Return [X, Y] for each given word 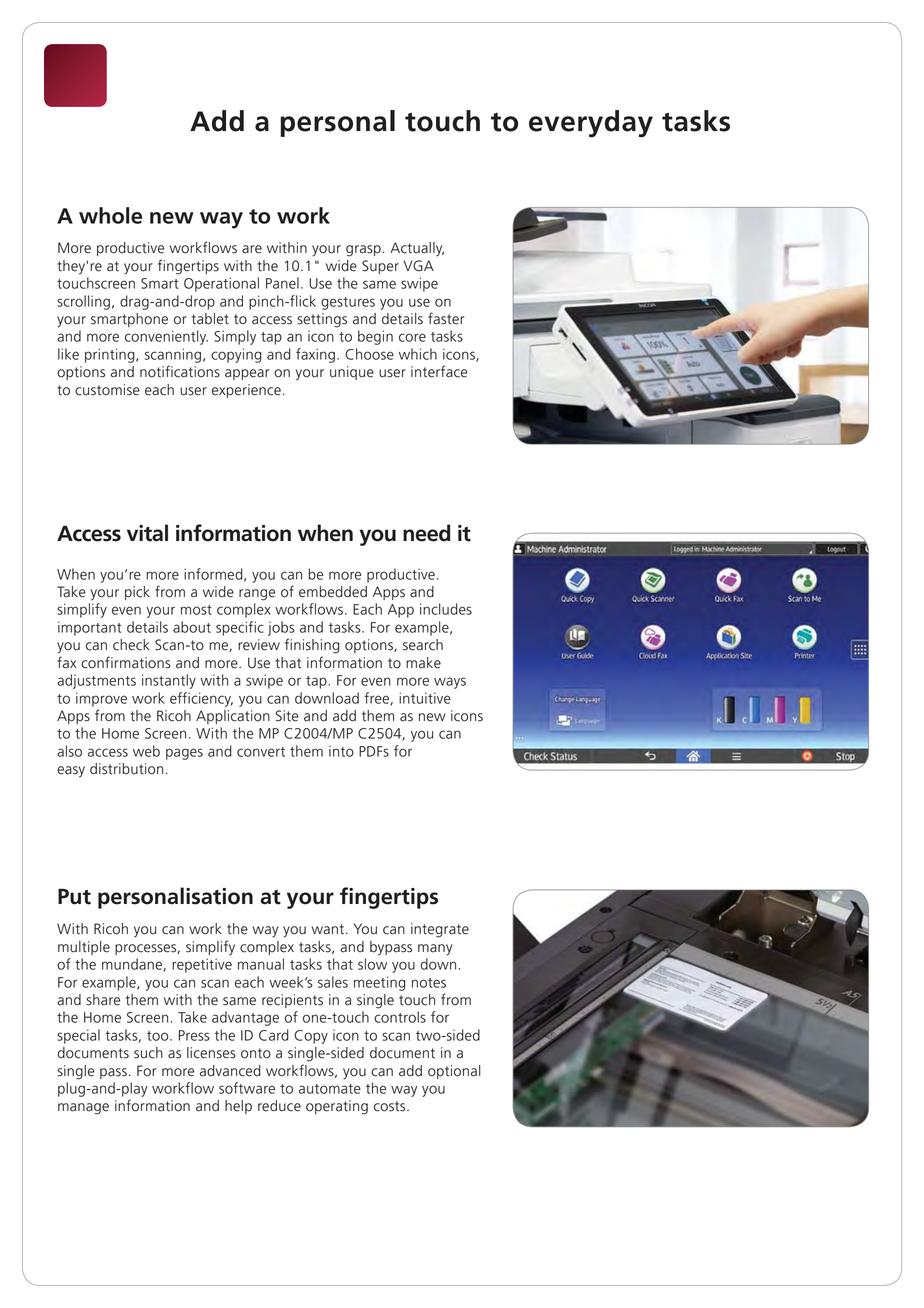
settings [322, 320]
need [426, 533]
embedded [333, 592]
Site [287, 716]
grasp [363, 251]
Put [74, 896]
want [329, 929]
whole [110, 215]
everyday [591, 124]
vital [147, 533]
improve [101, 699]
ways [450, 683]
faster [446, 318]
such [148, 1053]
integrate [440, 930]
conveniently [166, 337]
